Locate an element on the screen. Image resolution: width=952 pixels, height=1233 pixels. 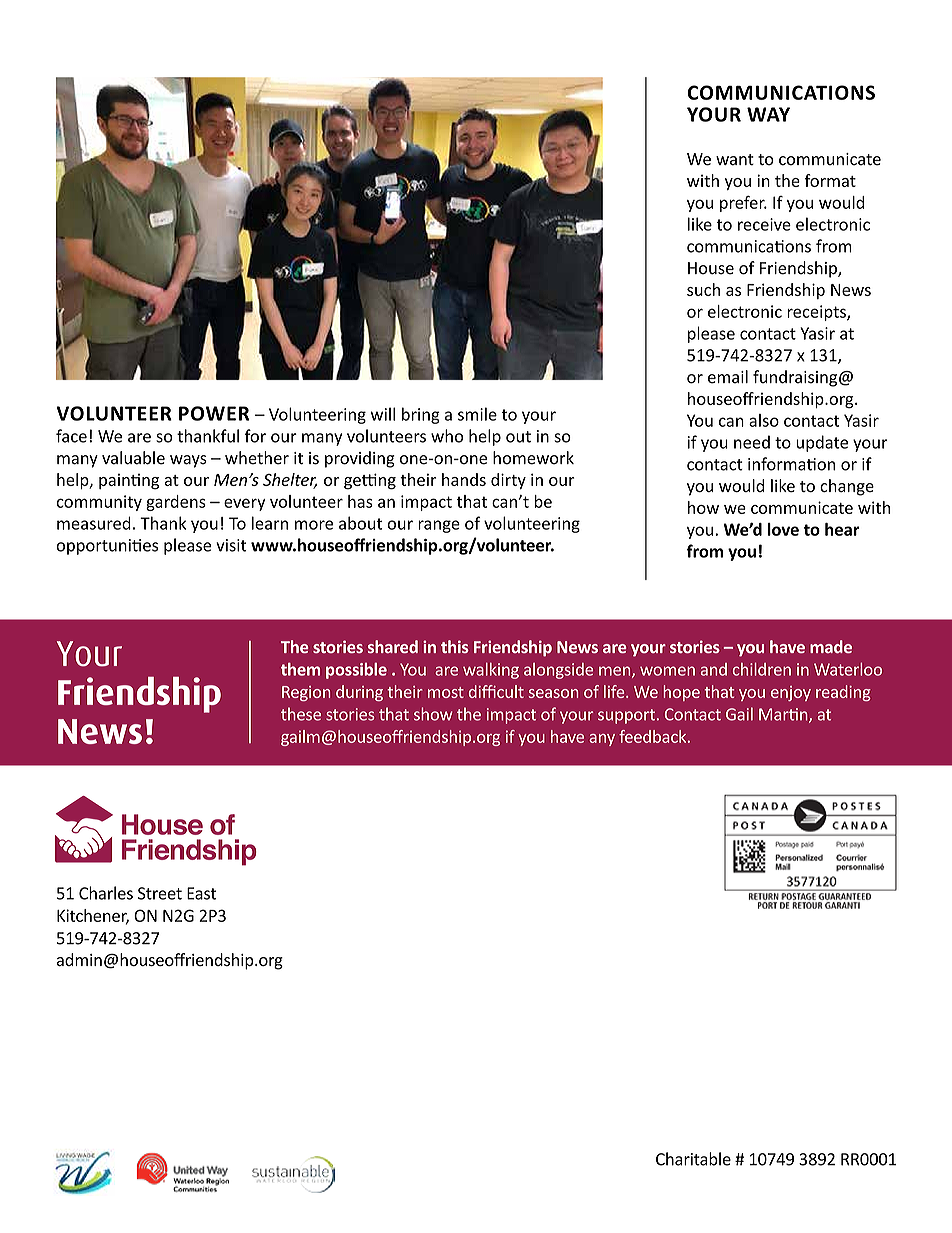
Kitchener is located at coordinates (93, 916).
